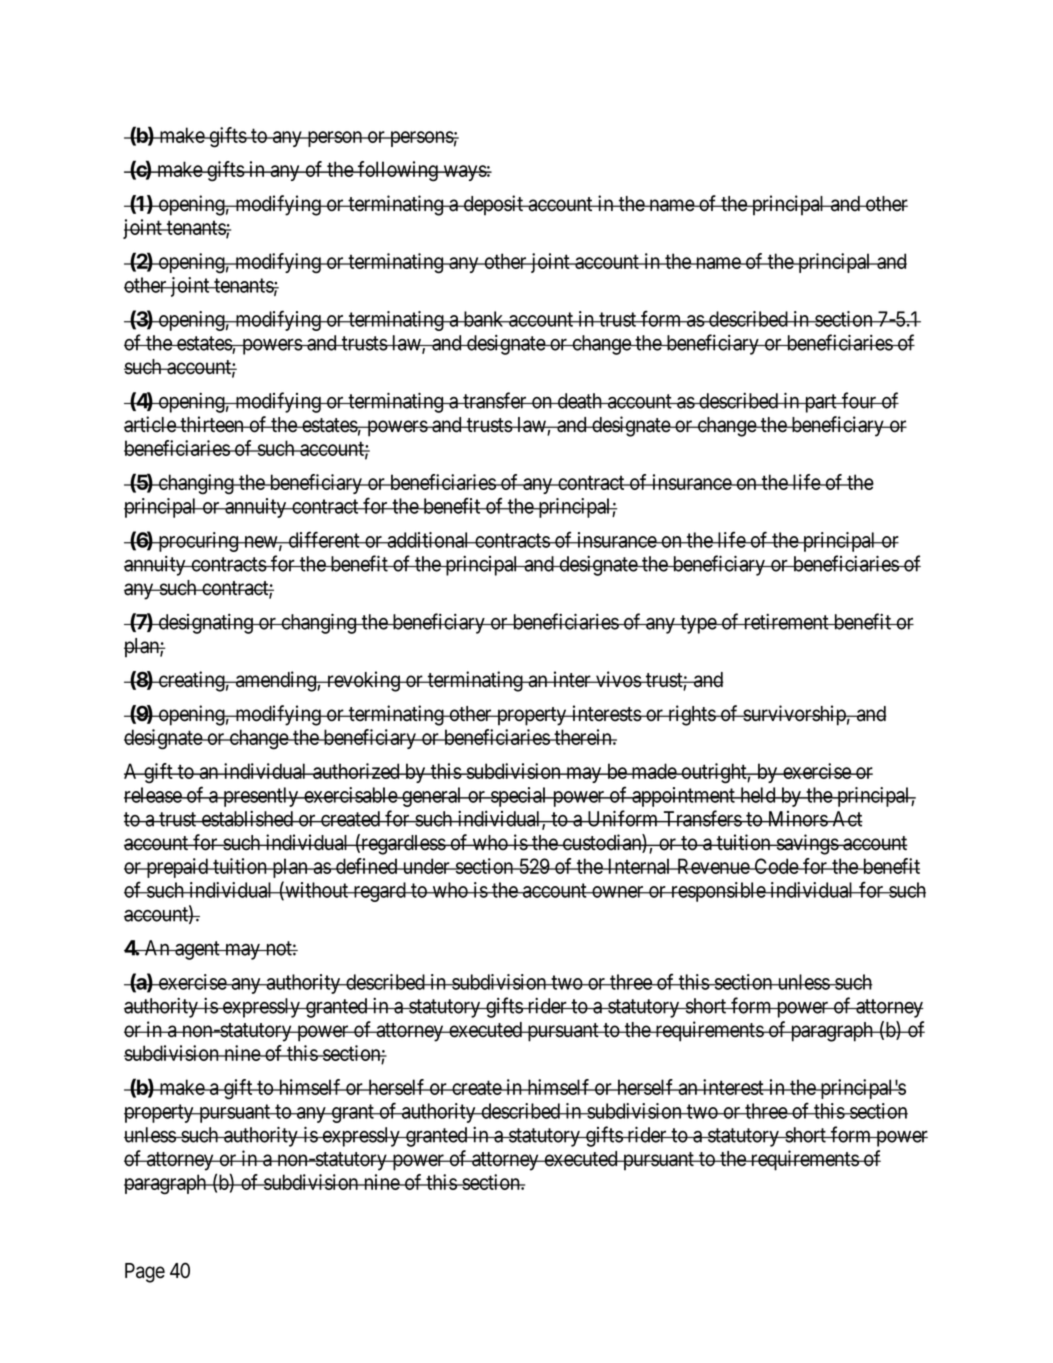 The image size is (1053, 1363). Describe the element at coordinates (261, 797) in the screenshot. I see `presently` at that location.
